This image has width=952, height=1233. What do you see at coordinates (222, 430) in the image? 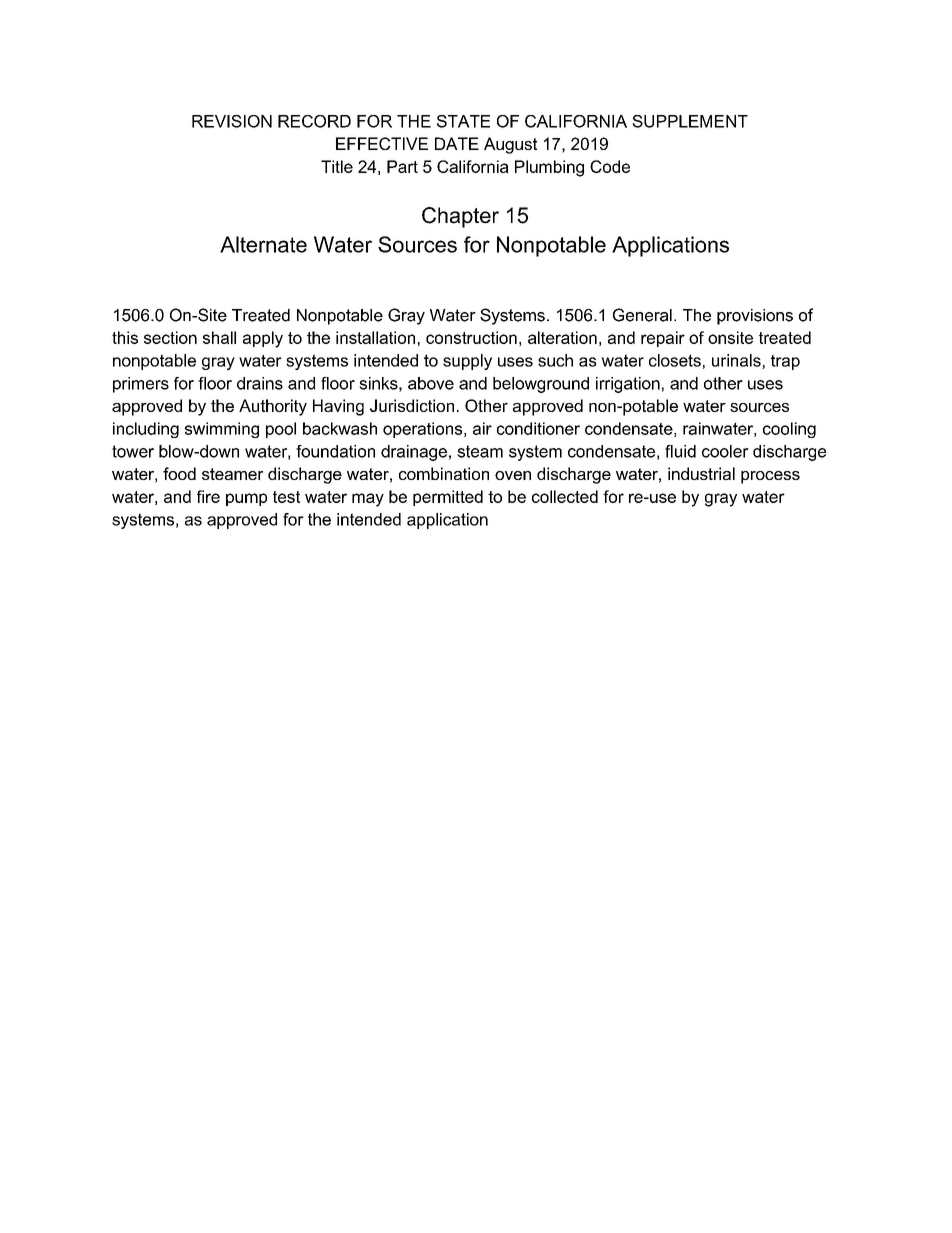
I see `swimming` at bounding box center [222, 430].
